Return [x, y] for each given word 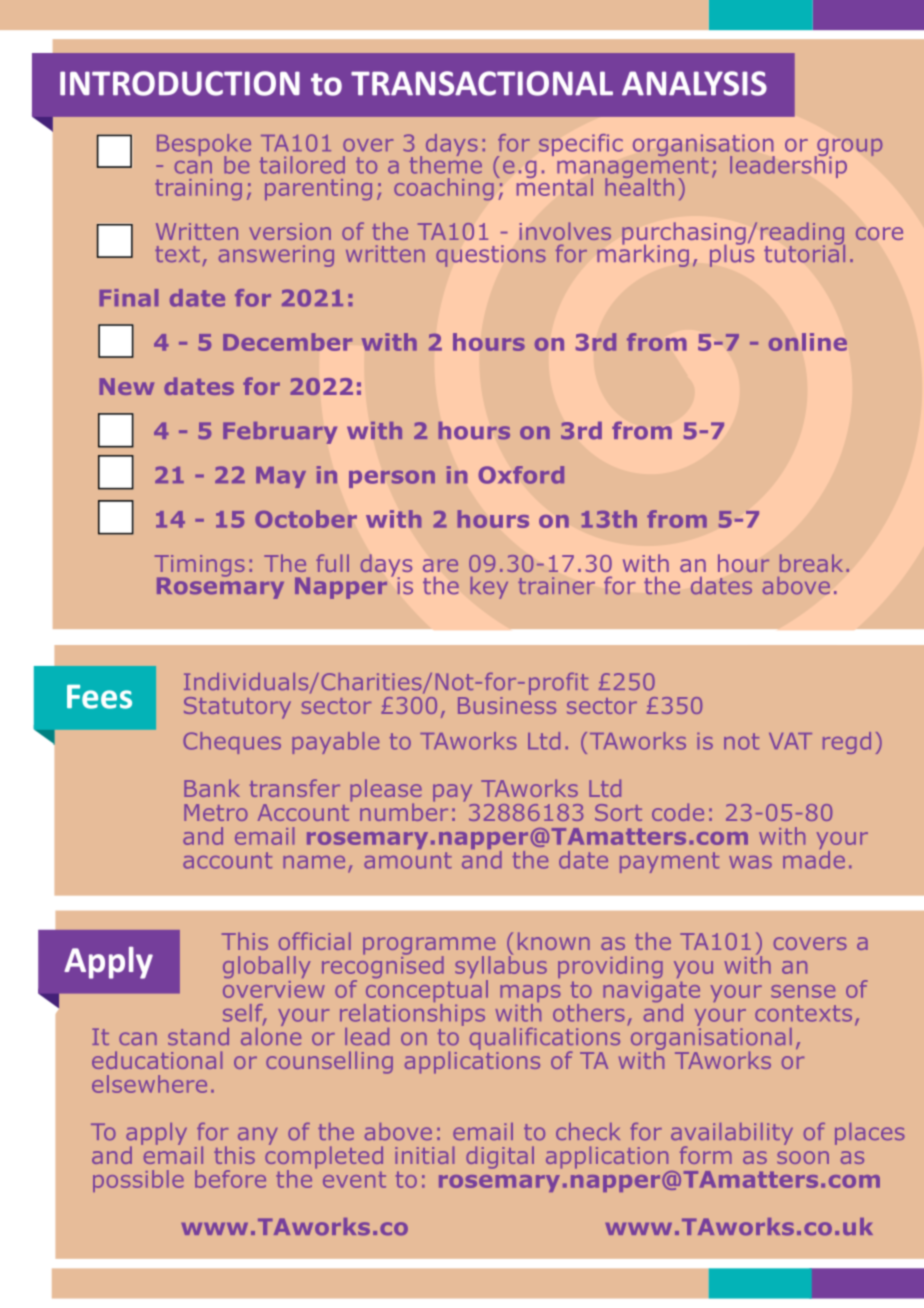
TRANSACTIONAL [482, 83]
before [230, 1179]
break [811, 563]
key [489, 588]
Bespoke [204, 146]
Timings [200, 567]
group [848, 149]
